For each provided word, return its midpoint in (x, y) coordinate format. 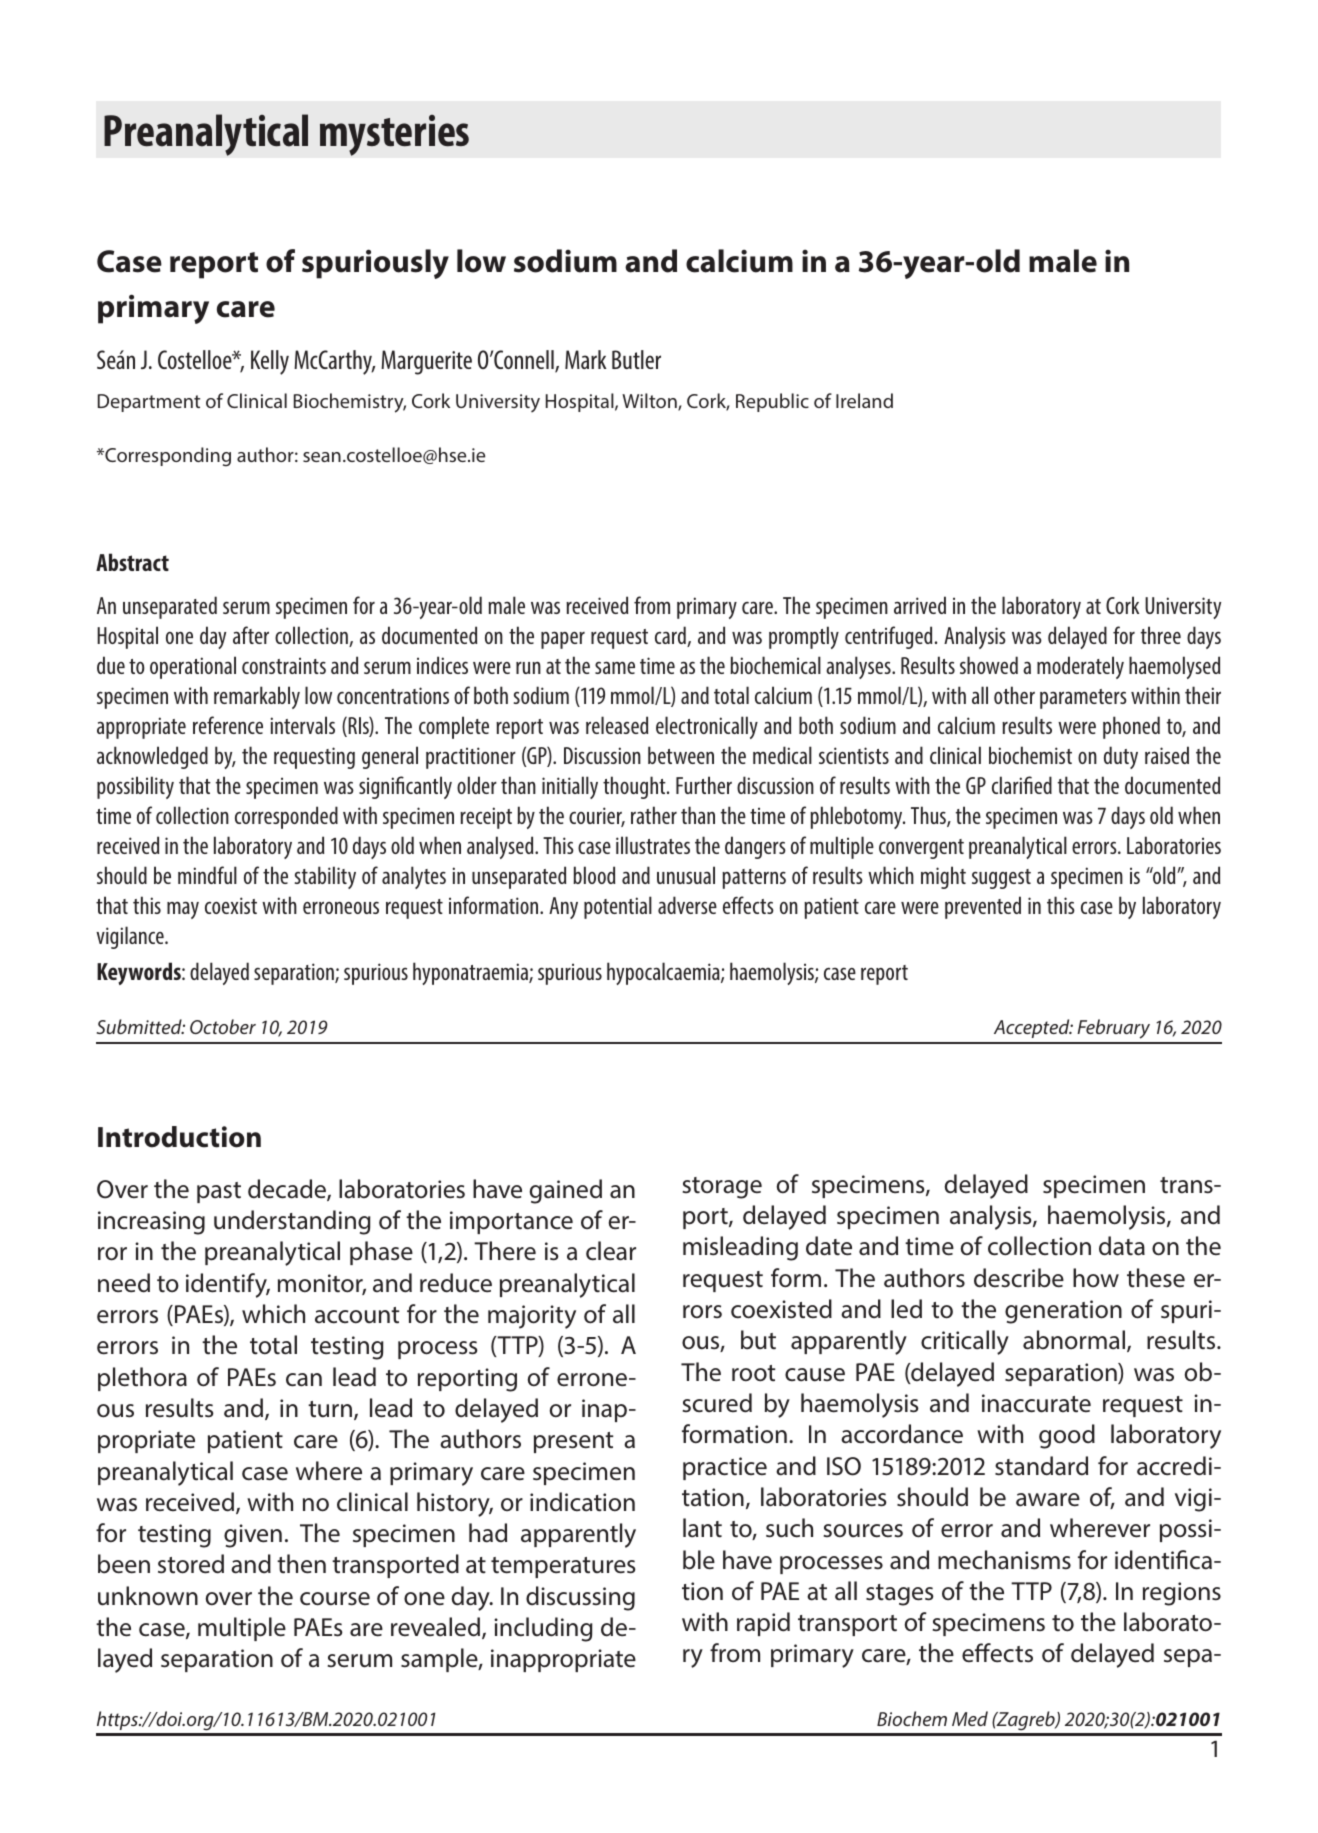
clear (611, 1251)
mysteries (394, 135)
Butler (636, 359)
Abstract (132, 562)
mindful (207, 875)
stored (191, 1564)
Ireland (864, 400)
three (1161, 635)
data (1122, 1246)
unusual (686, 875)
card (671, 636)
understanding (292, 1222)
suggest (1001, 879)
